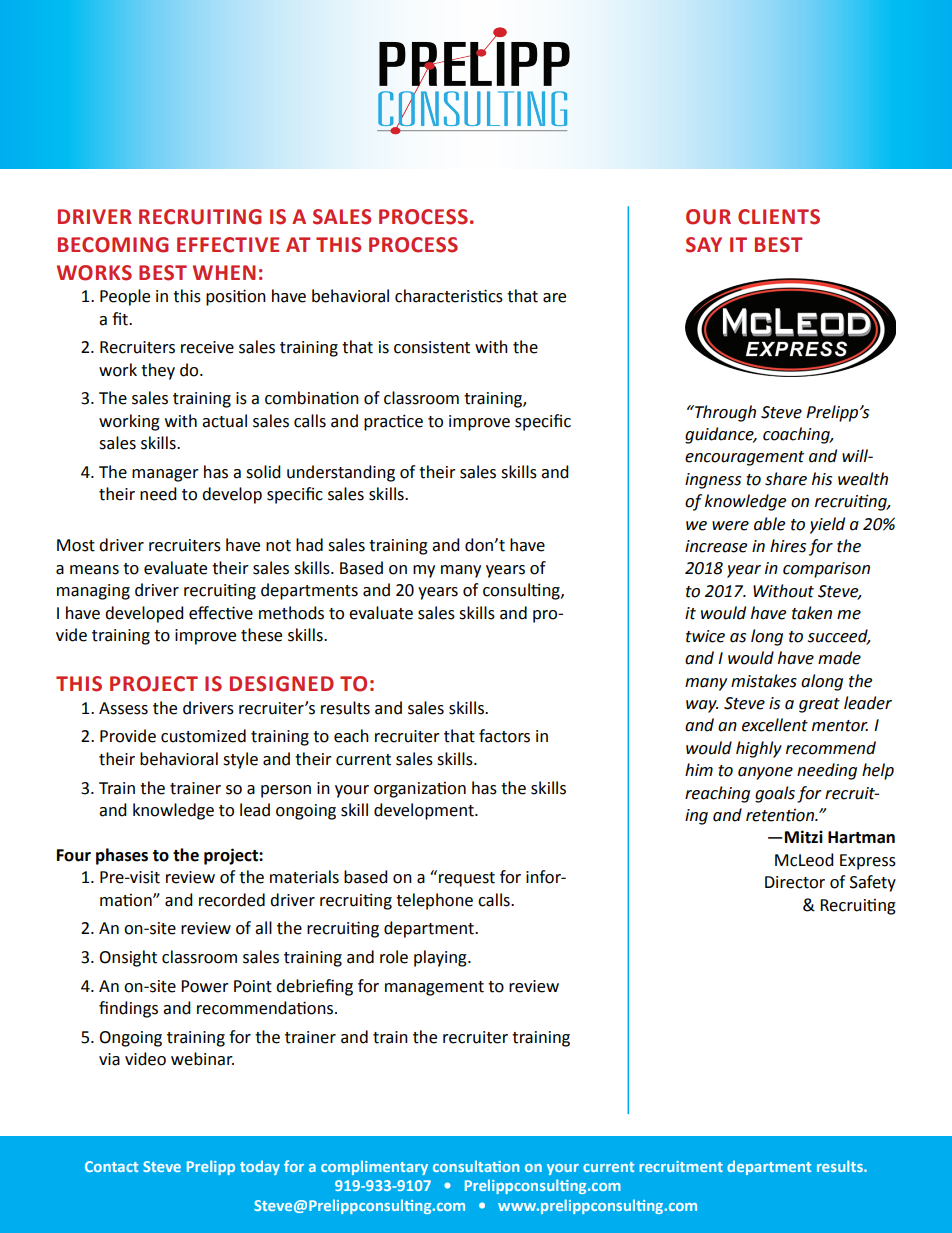 The height and width of the screenshot is (1233, 952). I want to click on CLIENTS, so click(779, 217).
